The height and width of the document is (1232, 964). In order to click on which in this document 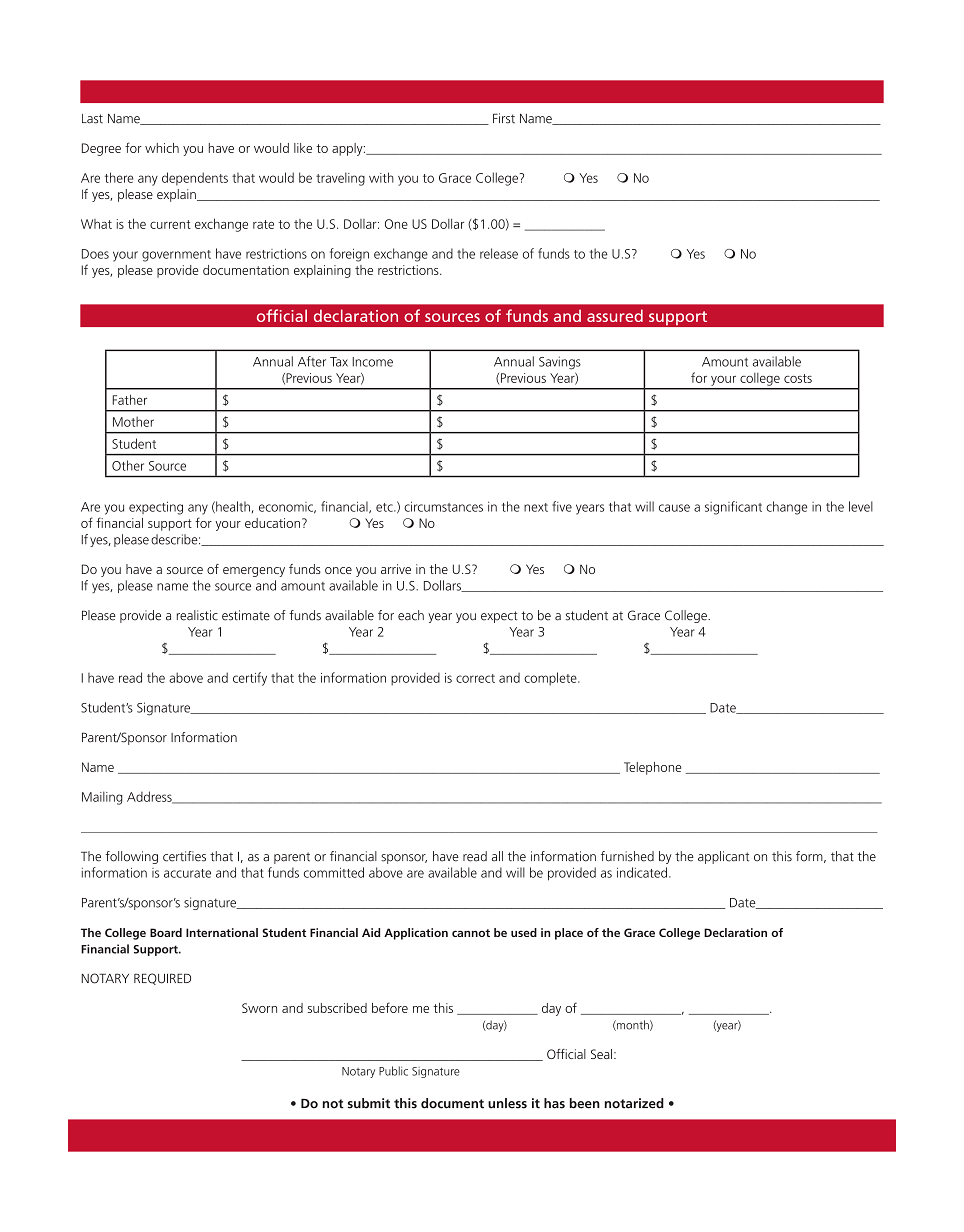, I will do `click(162, 148)`.
